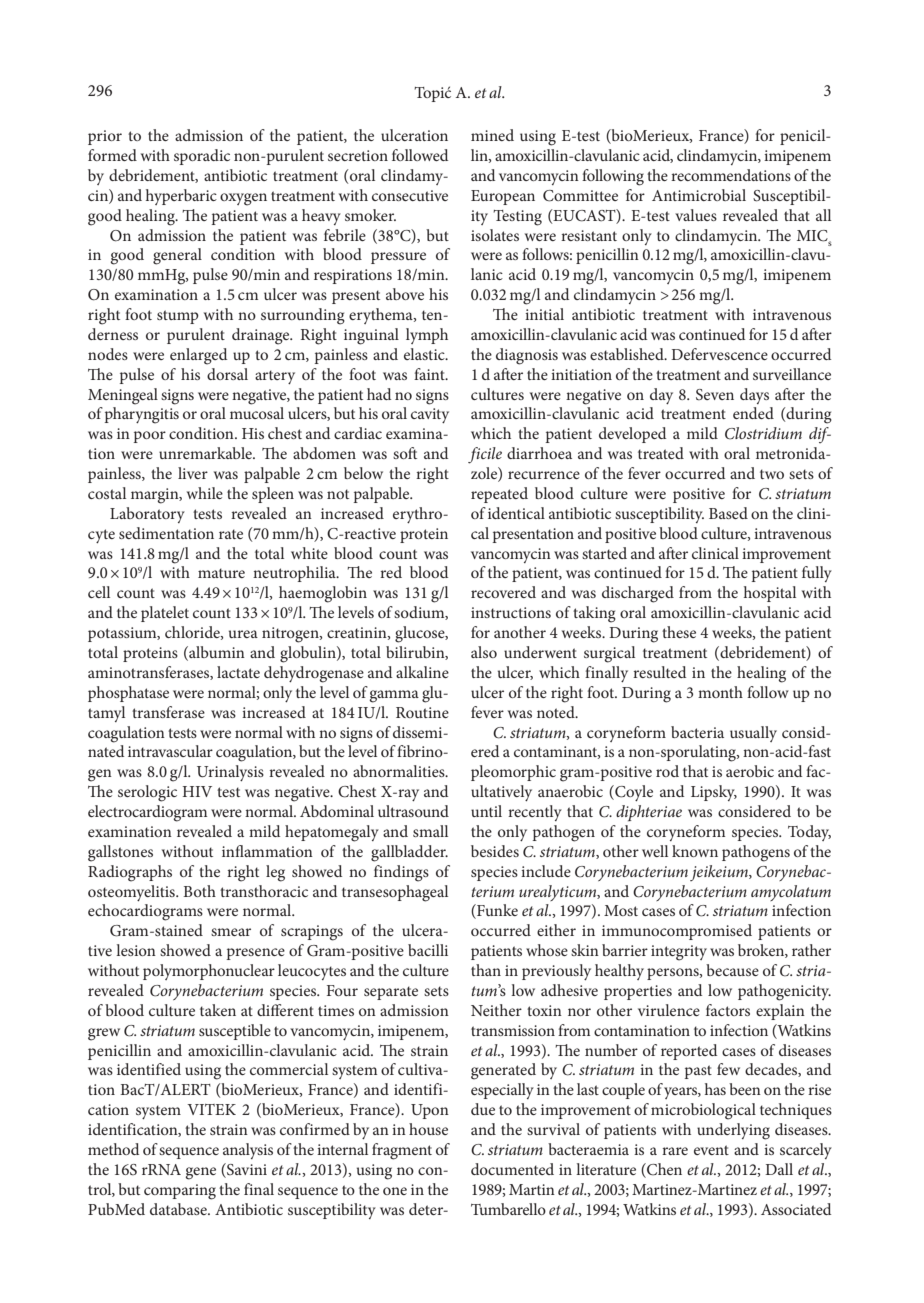  I want to click on repeated, so click(499, 495).
